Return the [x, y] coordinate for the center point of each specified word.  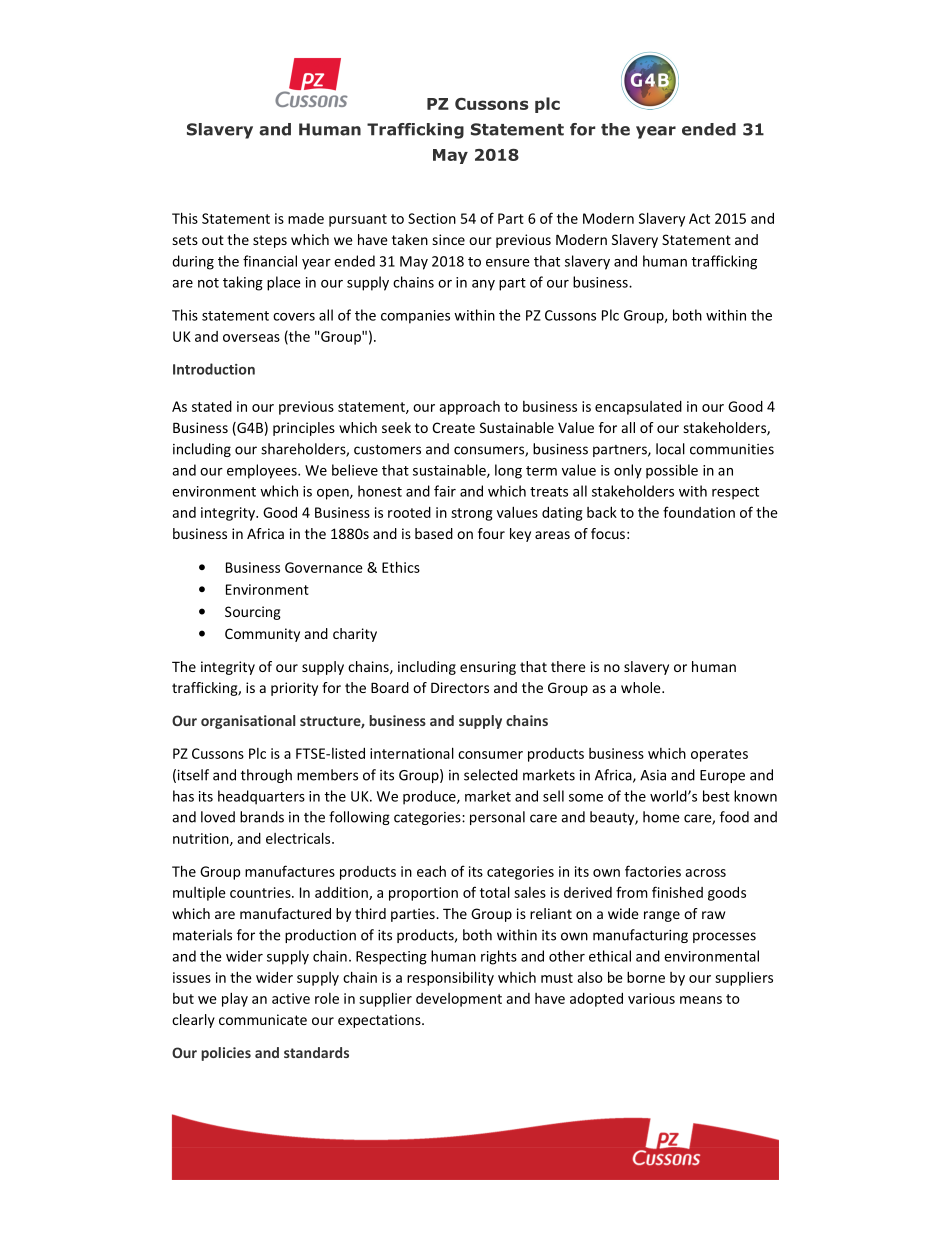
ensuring [488, 668]
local [670, 449]
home [661, 817]
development [459, 1000]
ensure [507, 263]
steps [270, 241]
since [448, 239]
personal [497, 818]
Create [453, 427]
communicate [263, 1019]
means [701, 1000]
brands [262, 817]
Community [262, 635]
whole [642, 687]
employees [263, 471]
